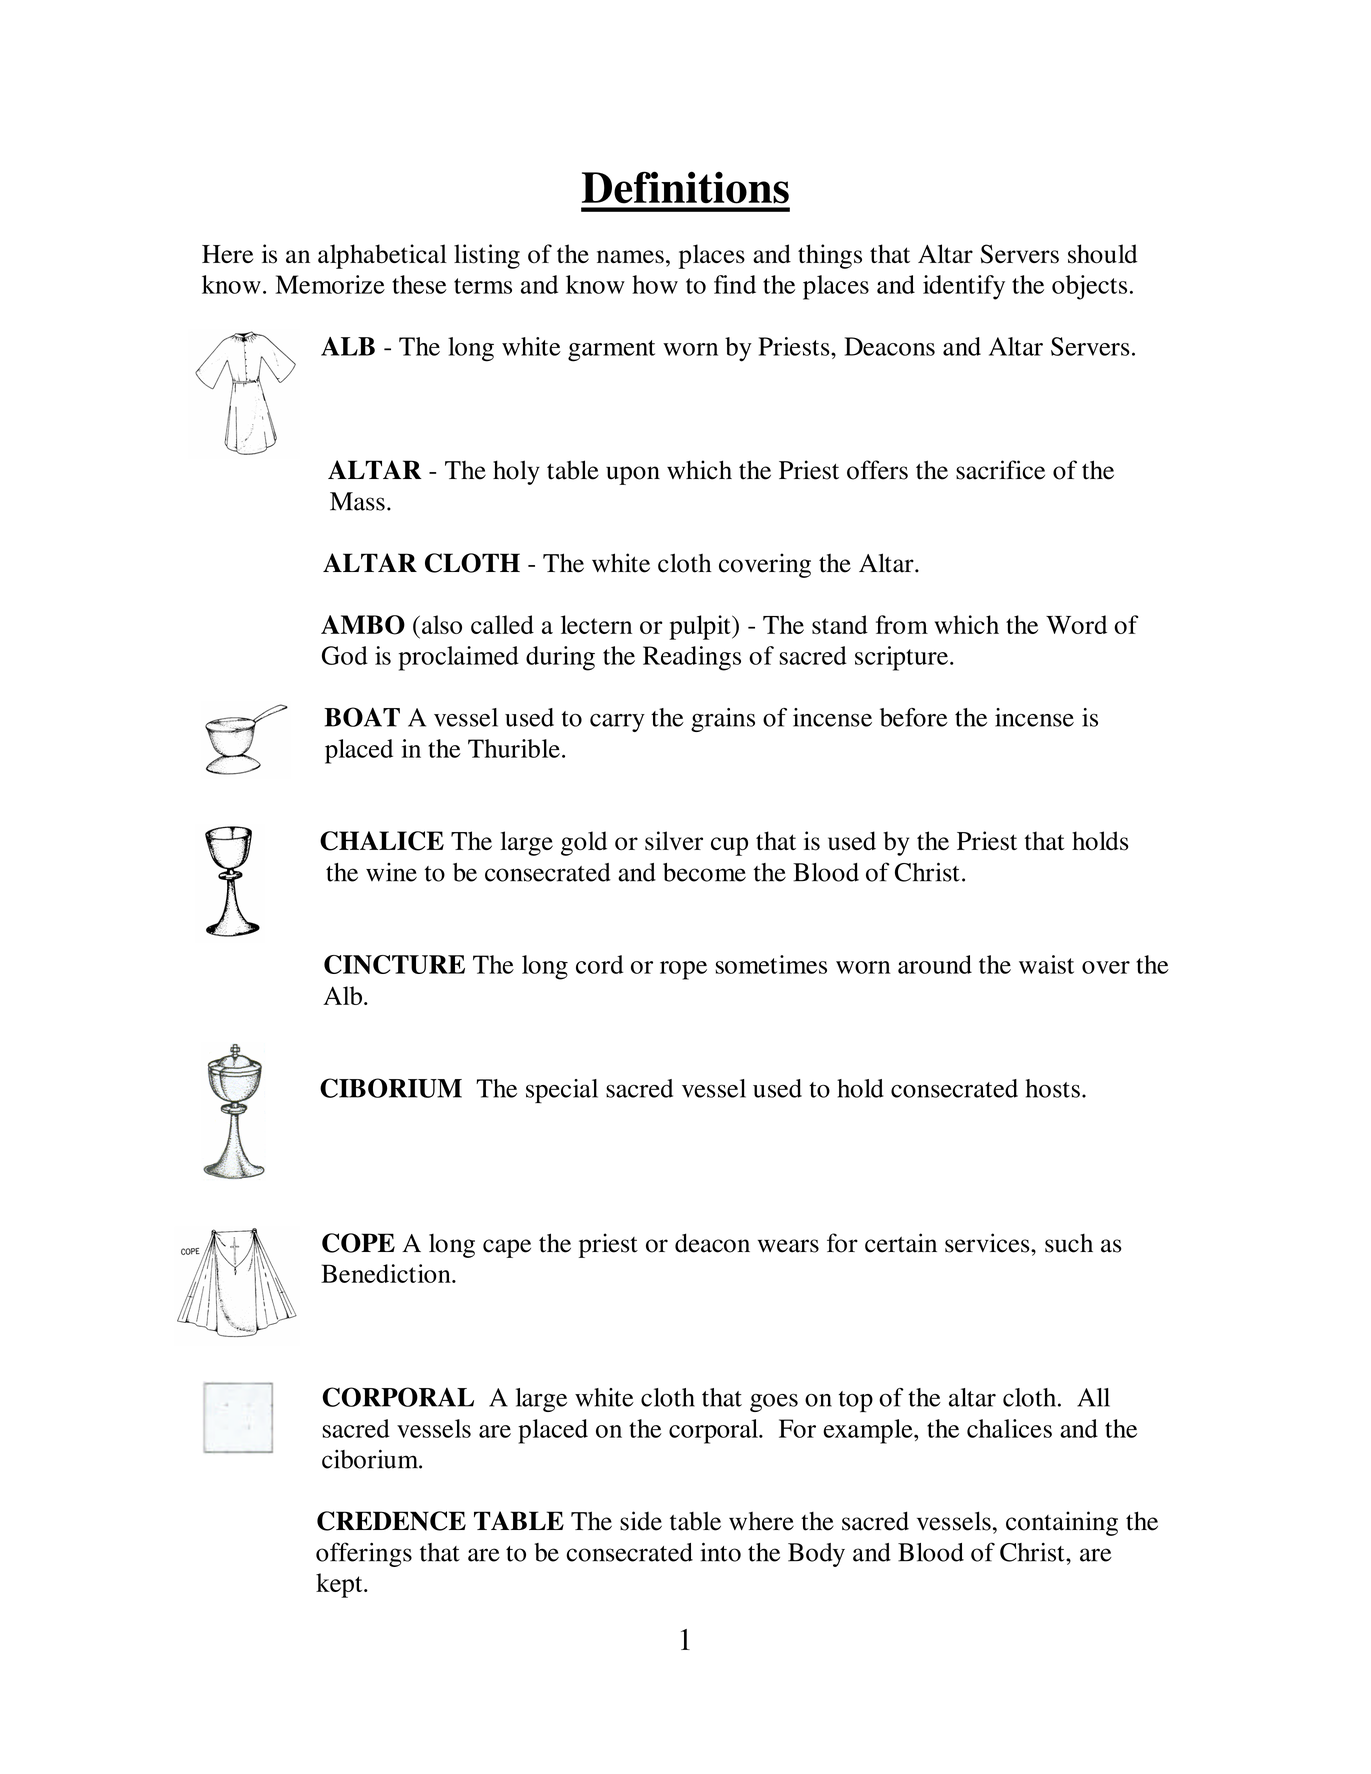 Image resolution: width=1371 pixels, height=1774 pixels. What do you see at coordinates (1046, 964) in the screenshot?
I see `waist` at bounding box center [1046, 964].
